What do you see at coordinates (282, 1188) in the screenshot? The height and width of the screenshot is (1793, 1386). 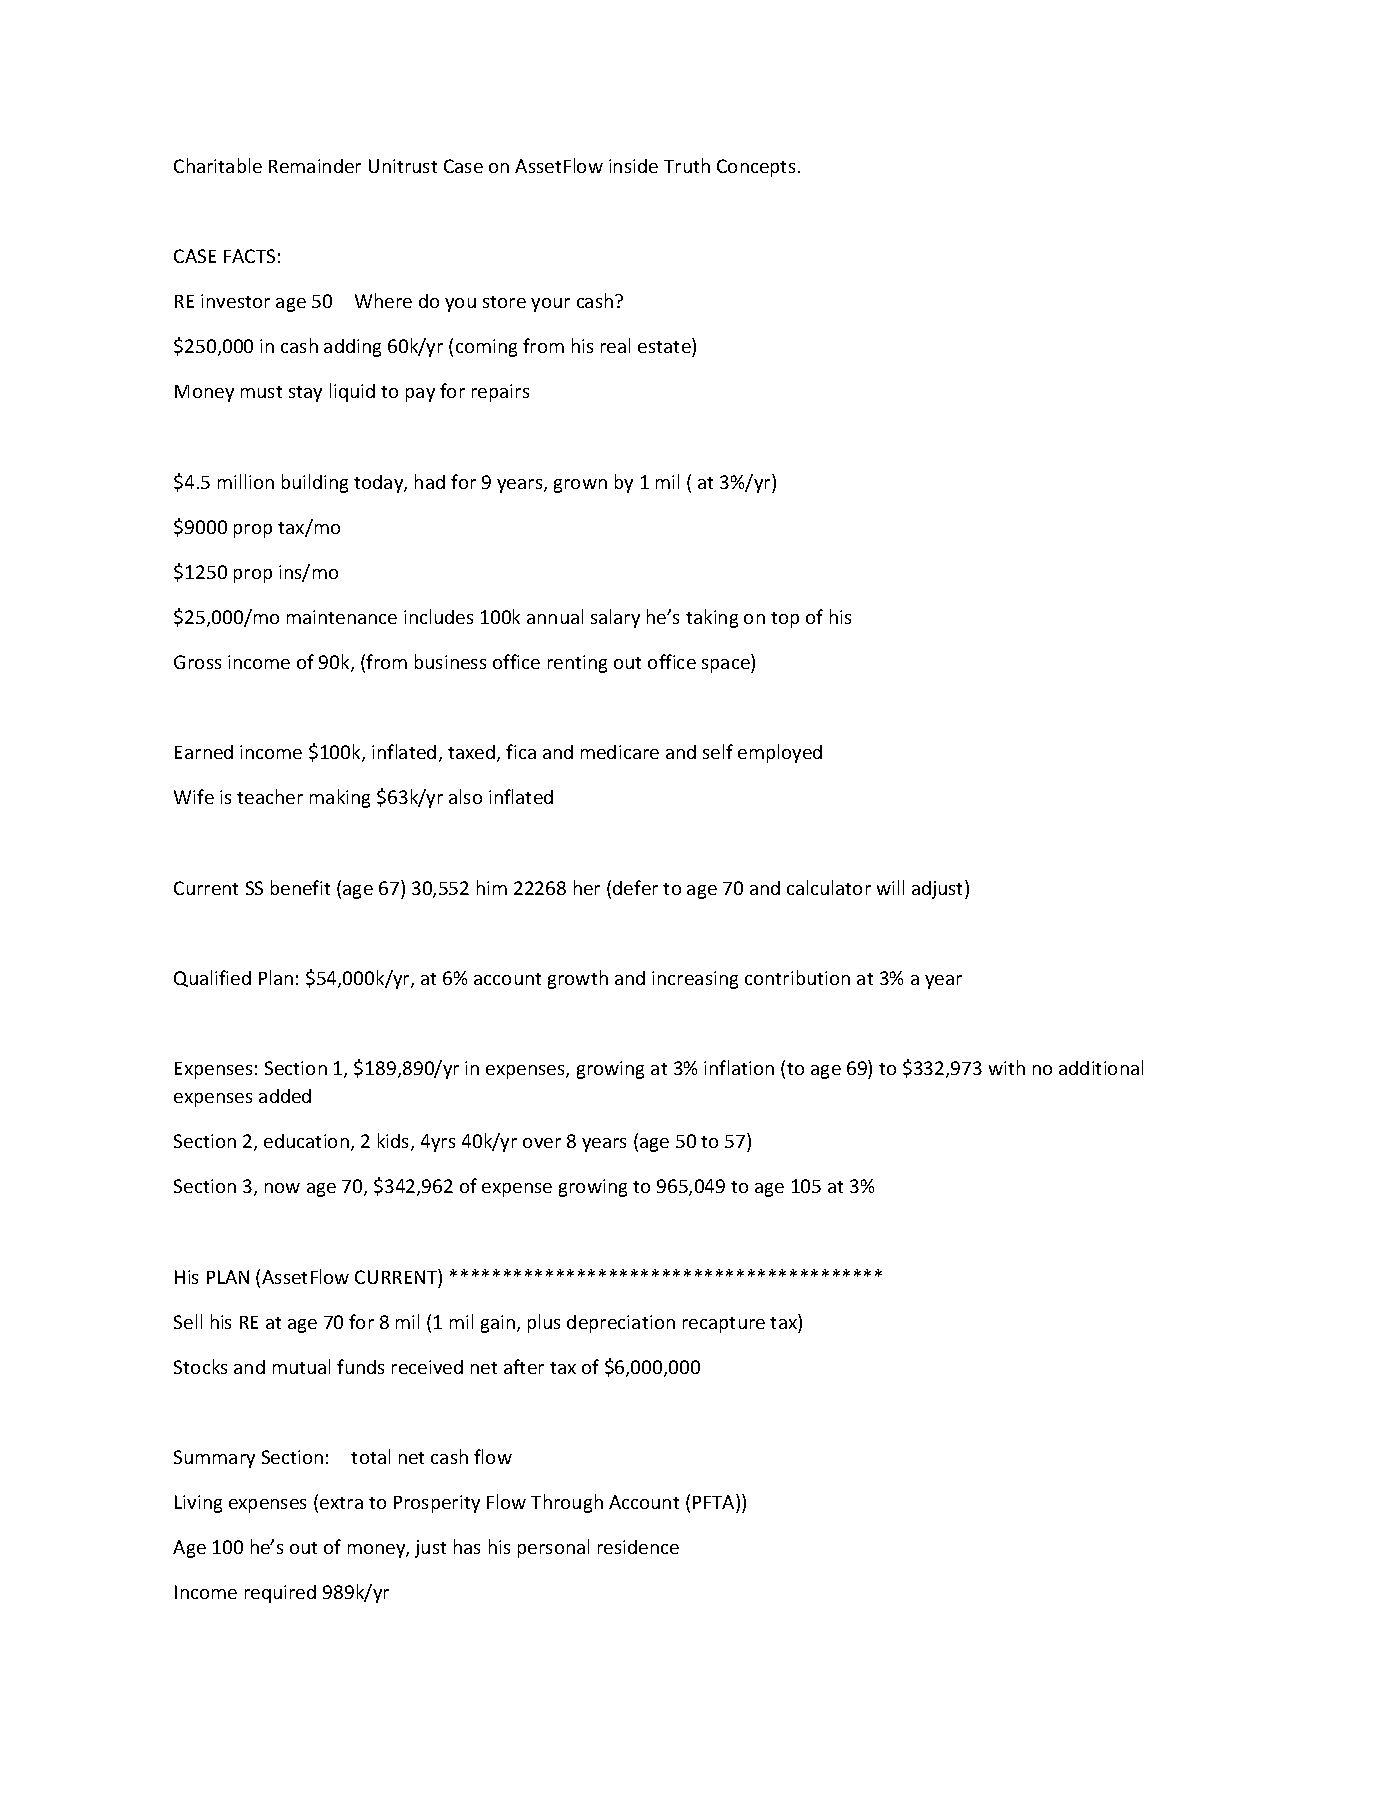 I see `now` at bounding box center [282, 1188].
